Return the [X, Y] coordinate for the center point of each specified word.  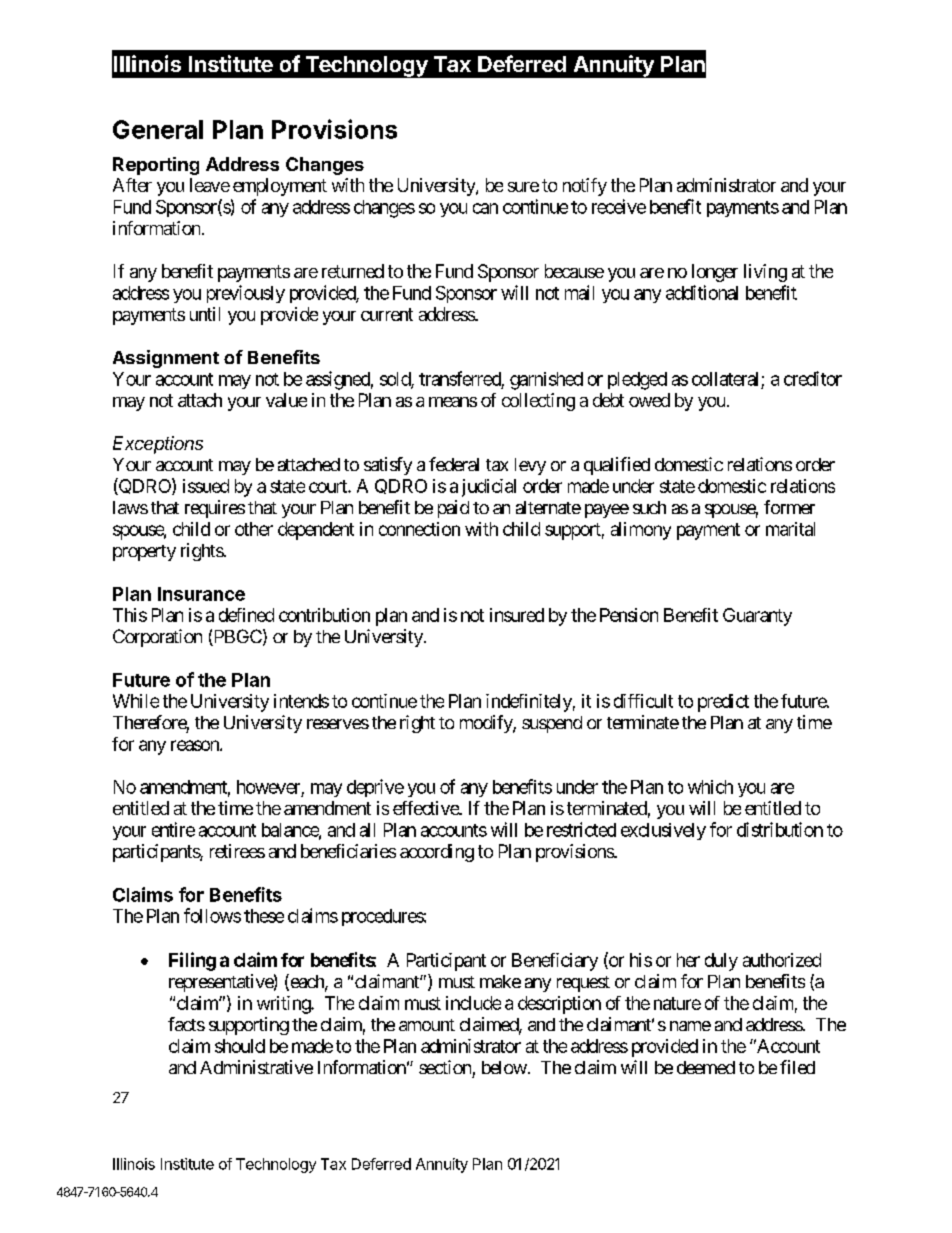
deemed [706, 1067]
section [445, 1067]
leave [210, 185]
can [485, 208]
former [789, 507]
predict [723, 703]
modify [487, 724]
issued [206, 486]
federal [454, 464]
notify [585, 187]
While [136, 701]
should [240, 1046]
